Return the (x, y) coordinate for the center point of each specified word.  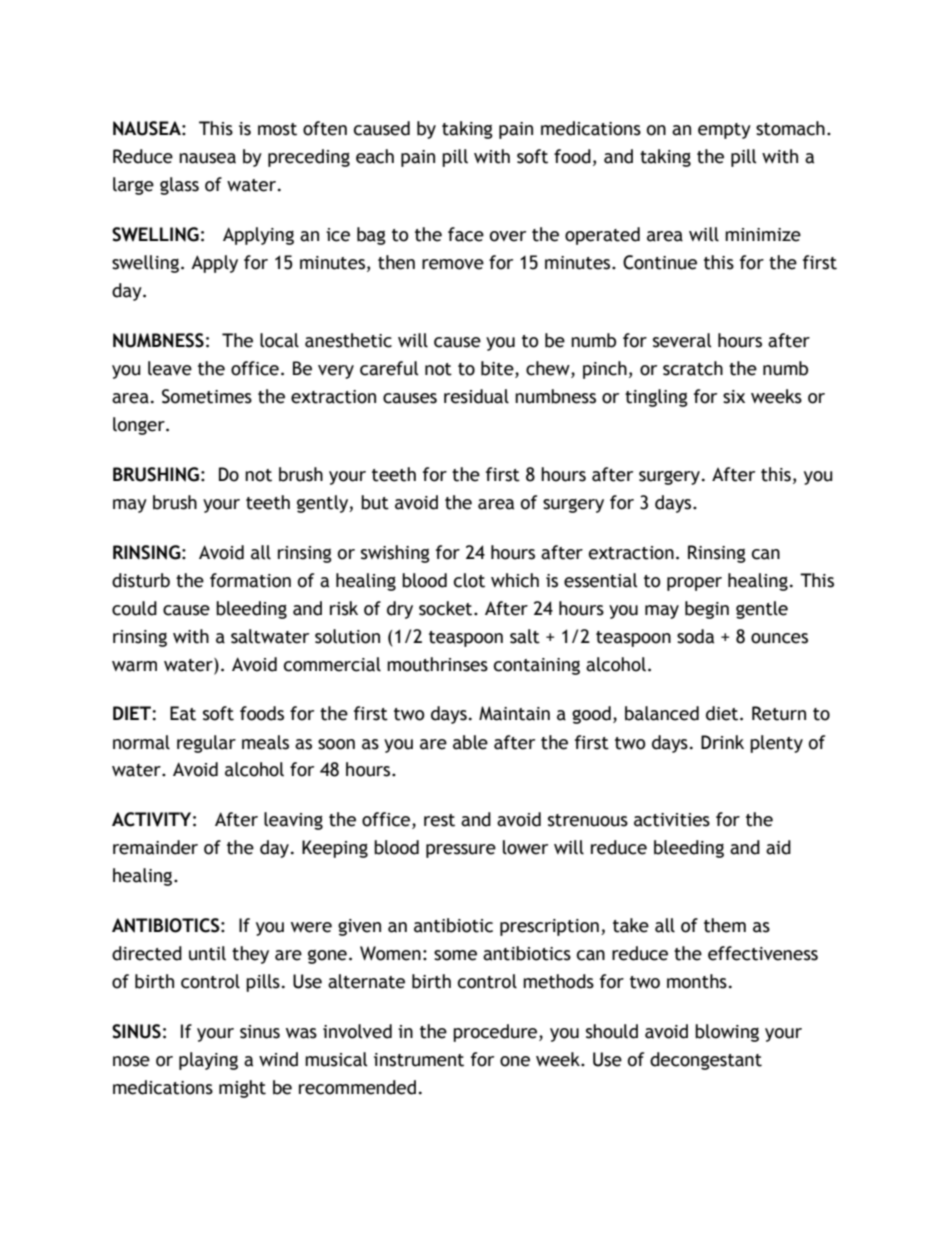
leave (170, 368)
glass (179, 186)
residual (476, 396)
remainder (155, 847)
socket (447, 608)
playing (208, 1061)
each (375, 156)
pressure (461, 851)
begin (707, 610)
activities (672, 820)
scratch (693, 368)
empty (724, 131)
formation (250, 580)
